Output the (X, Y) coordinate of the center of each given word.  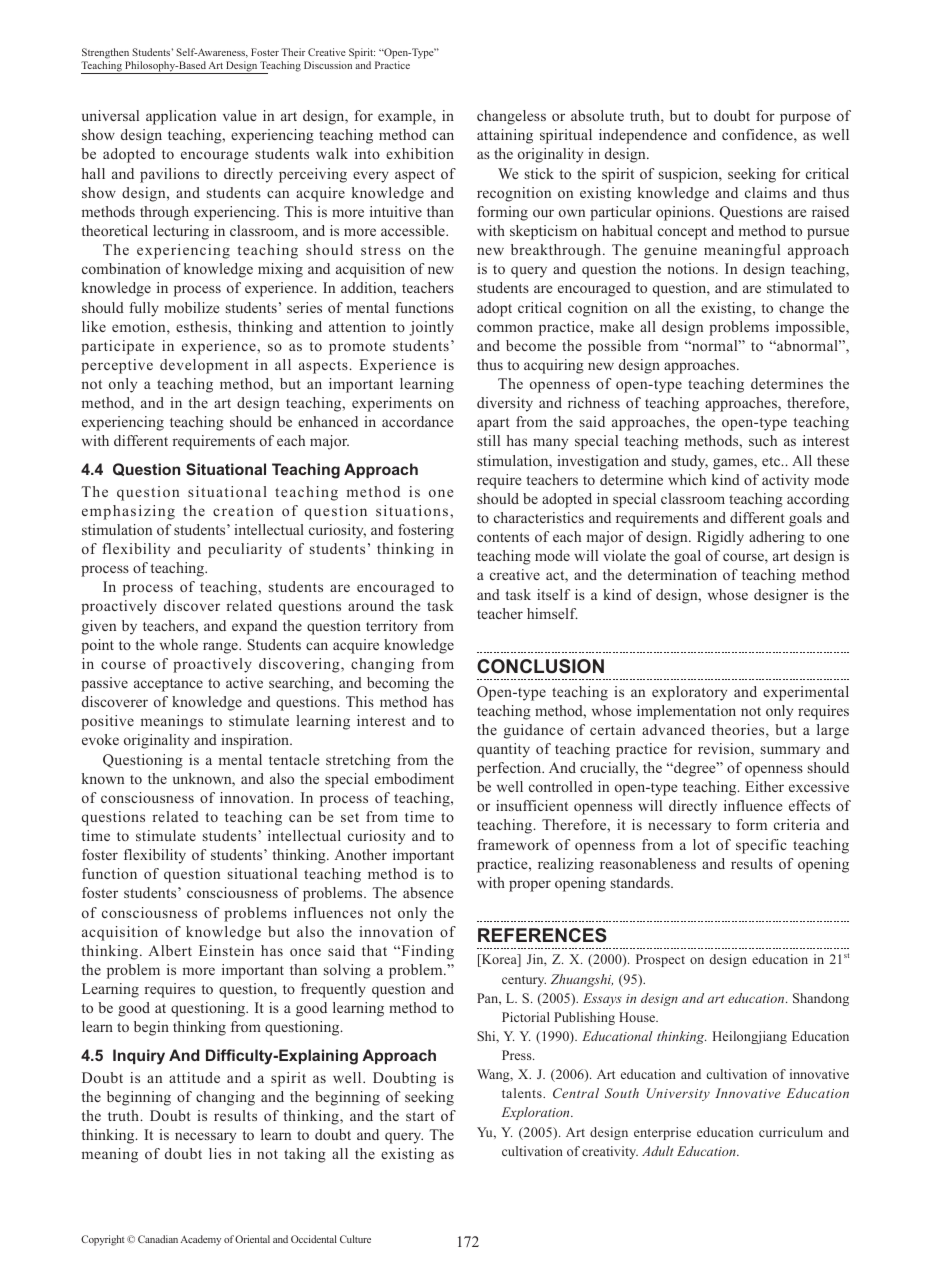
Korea (499, 960)
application (181, 117)
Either (765, 786)
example (406, 117)
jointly (431, 328)
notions (692, 268)
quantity (503, 750)
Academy (201, 1240)
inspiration (256, 741)
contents (503, 537)
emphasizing (128, 512)
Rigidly (720, 538)
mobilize (191, 307)
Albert (170, 950)
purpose (805, 119)
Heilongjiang (749, 1037)
